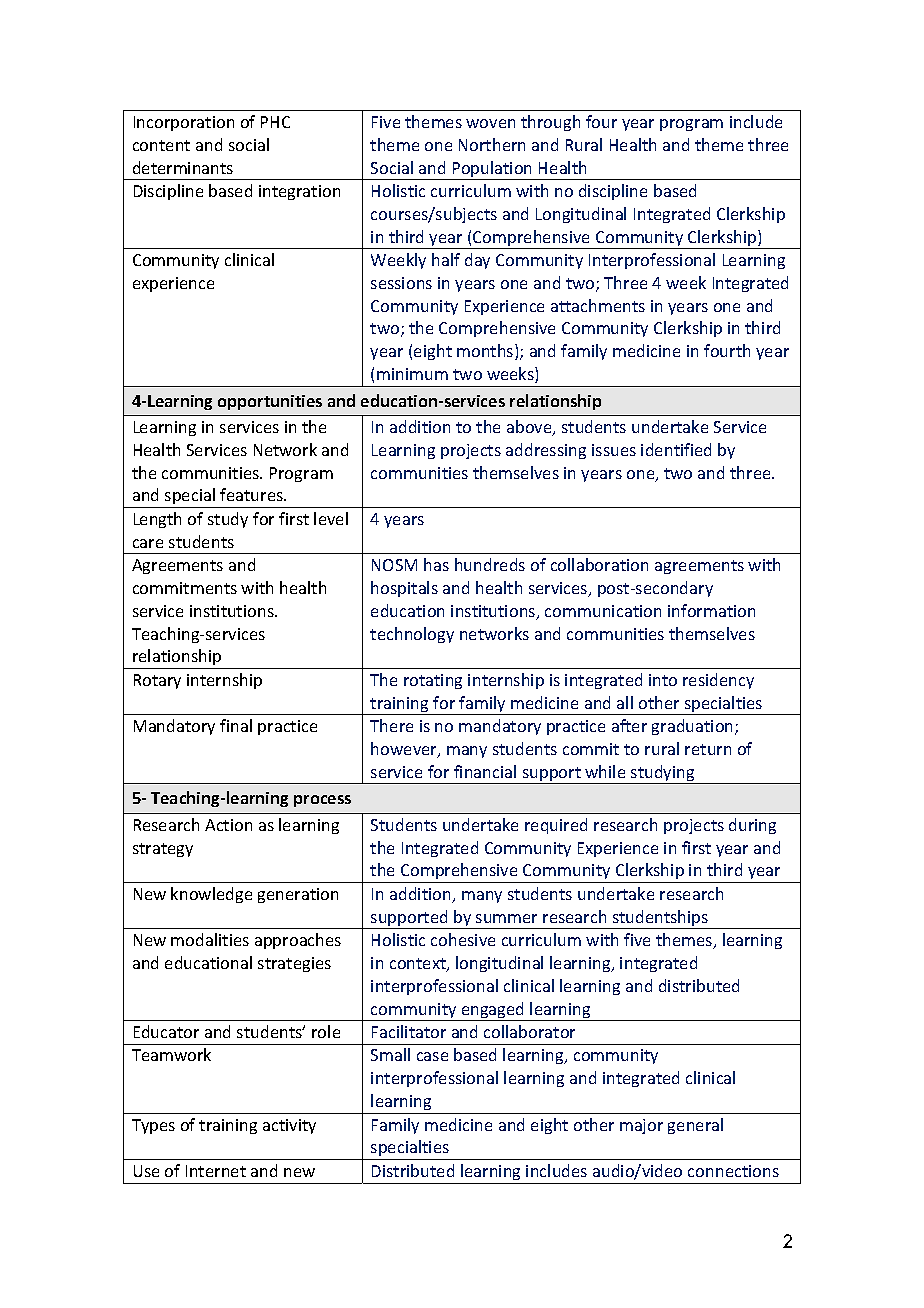 Image resolution: width=924 pixels, height=1308 pixels. What do you see at coordinates (752, 826) in the screenshot?
I see `during` at bounding box center [752, 826].
